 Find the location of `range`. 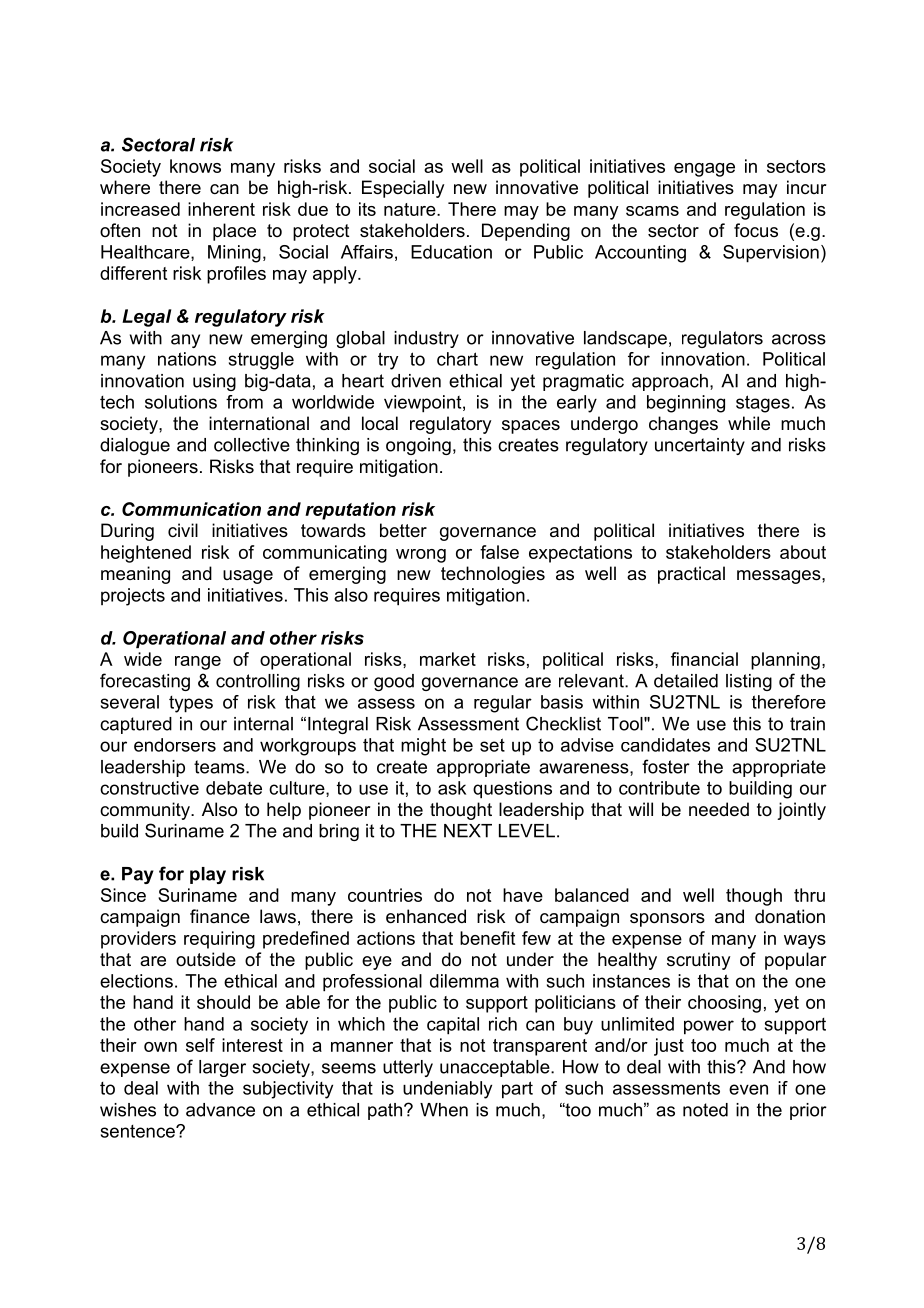

range is located at coordinates (198, 663).
